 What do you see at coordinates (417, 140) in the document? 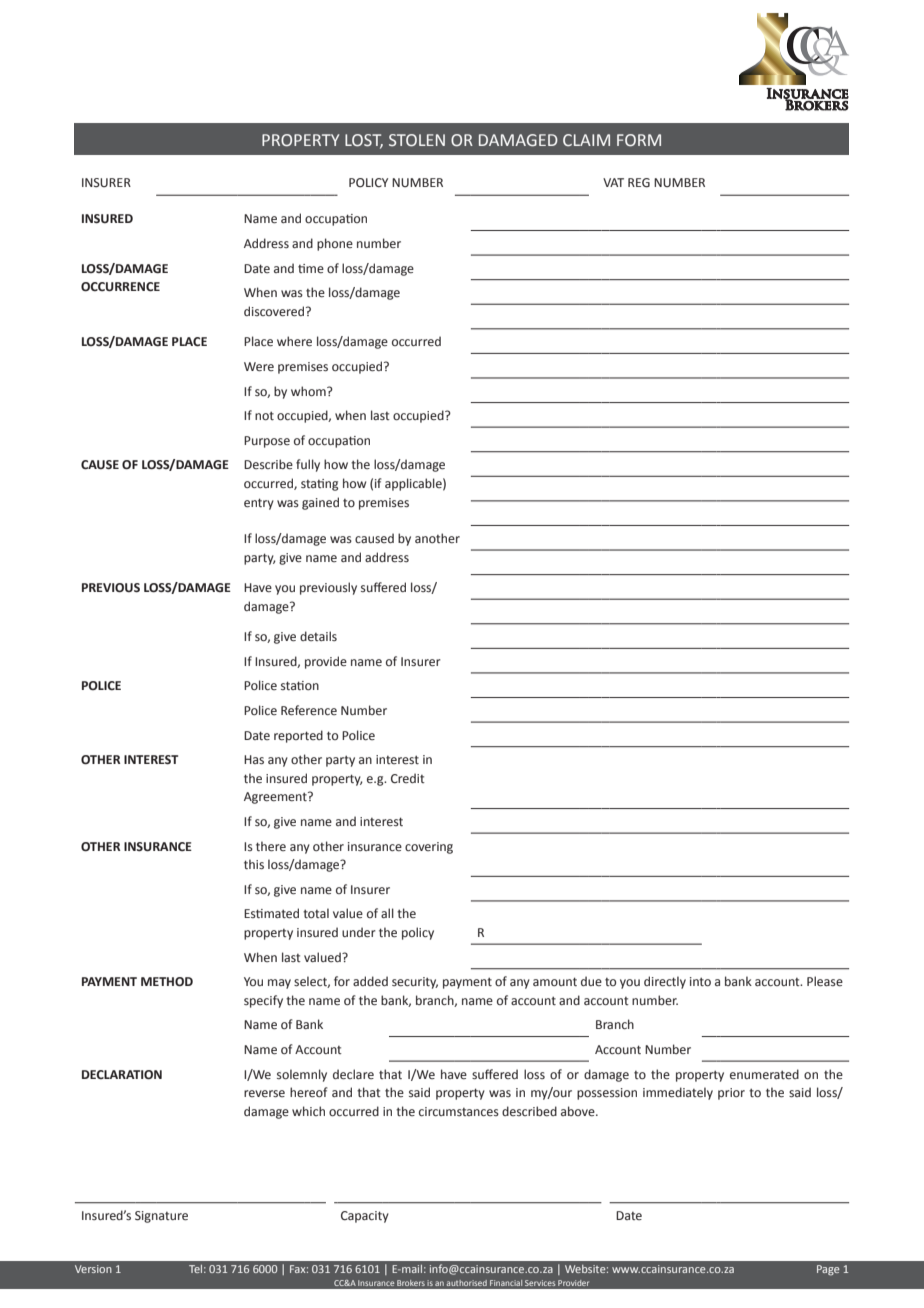
I see `STOLEN` at bounding box center [417, 140].
